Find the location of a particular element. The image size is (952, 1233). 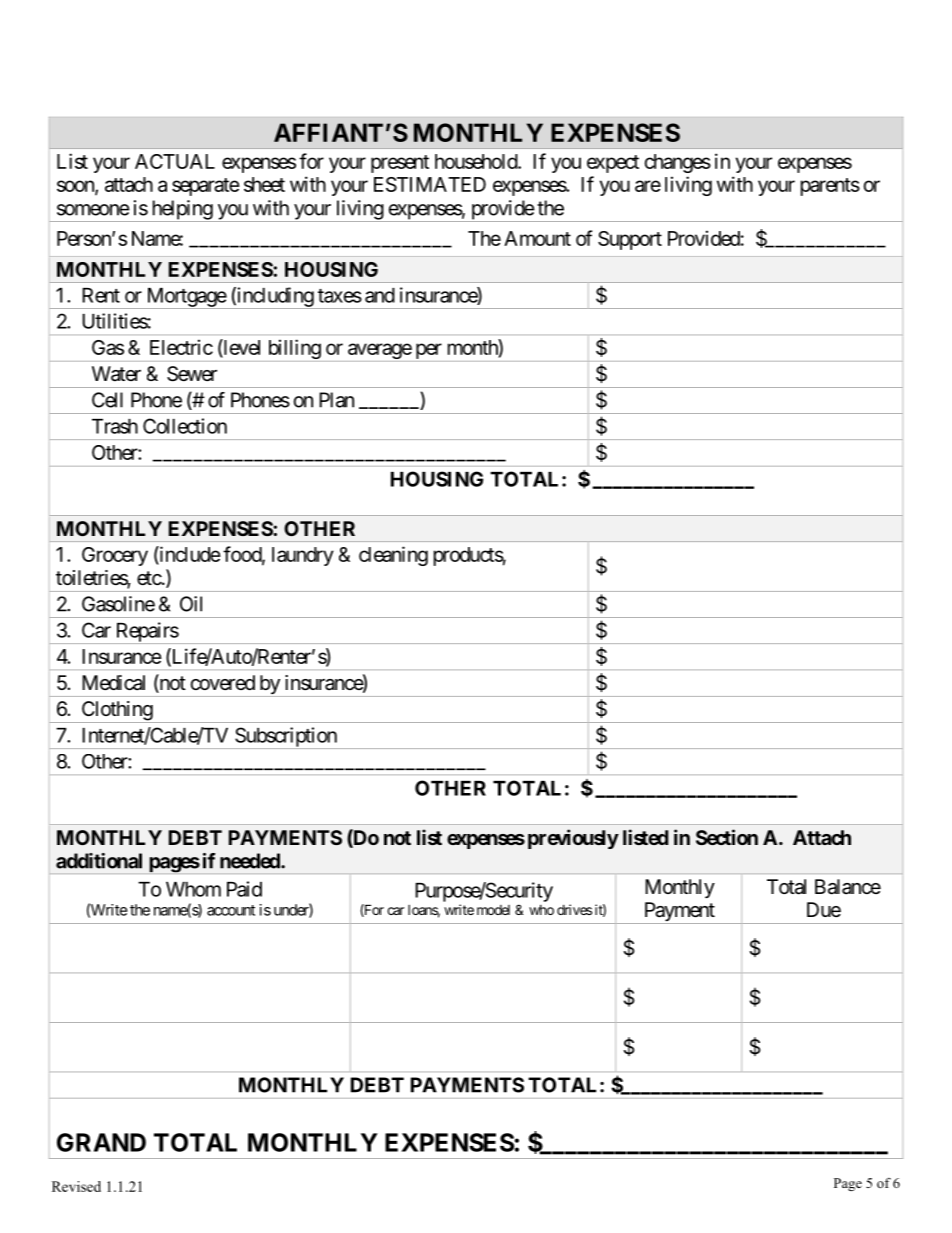

model is located at coordinates (493, 910).
